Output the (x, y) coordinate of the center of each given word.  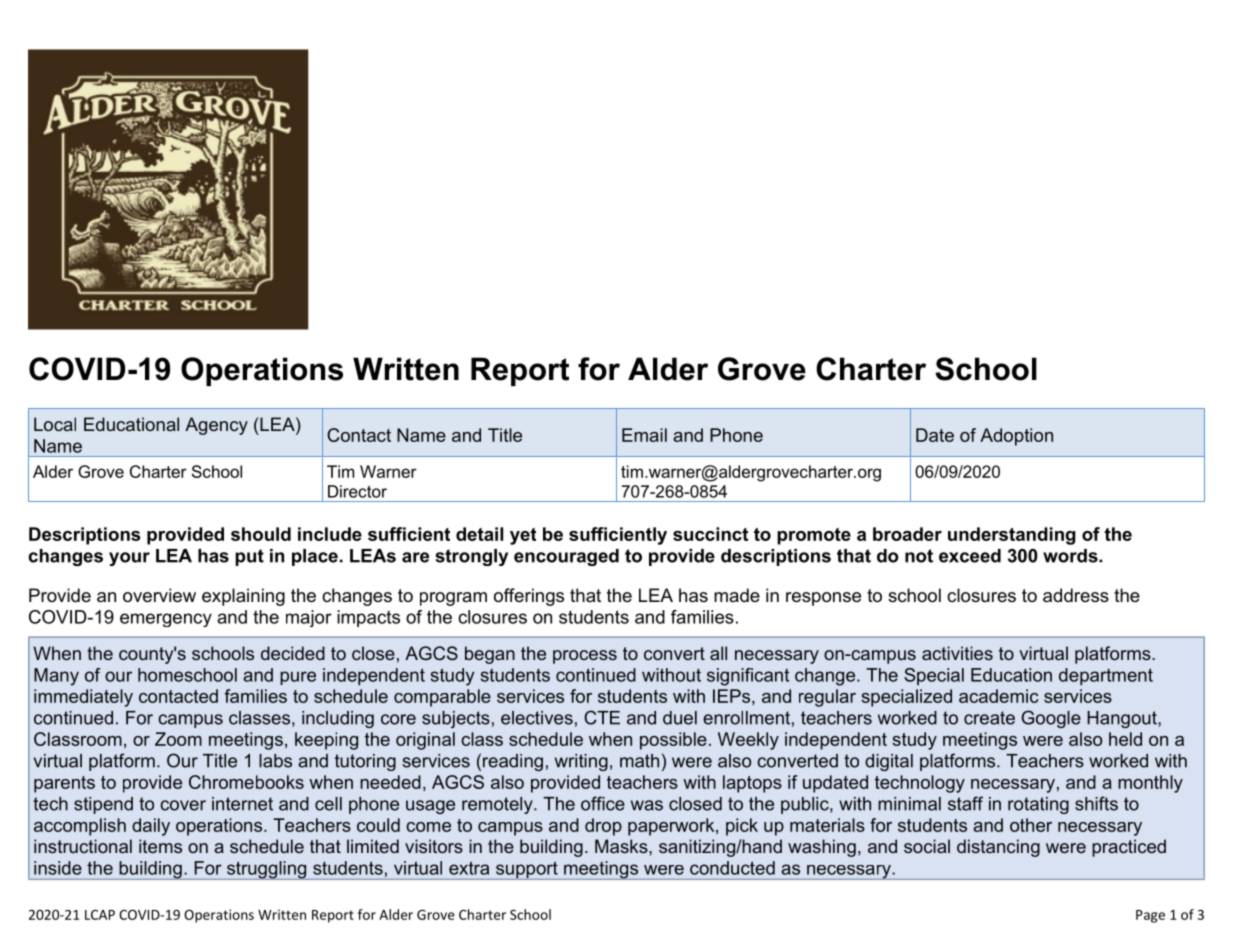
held (1125, 739)
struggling (267, 870)
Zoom (178, 739)
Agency (216, 426)
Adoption (1016, 437)
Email (644, 435)
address (1076, 595)
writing (581, 762)
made (737, 595)
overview (159, 595)
